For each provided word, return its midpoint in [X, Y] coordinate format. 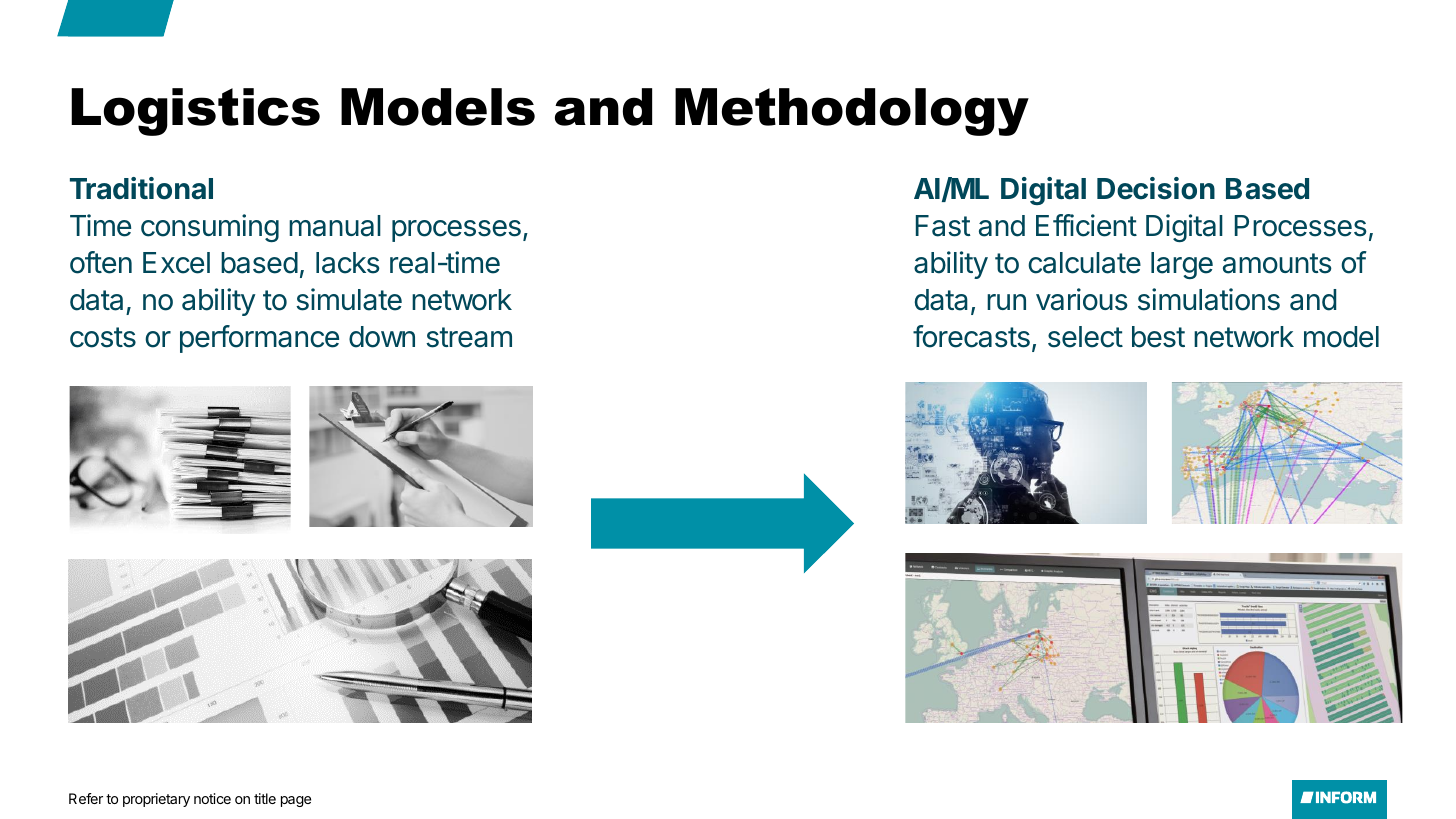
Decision [1156, 188]
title [265, 798]
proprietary [156, 800]
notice [212, 798]
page [296, 801]
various [1082, 299]
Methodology [852, 112]
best [1158, 337]
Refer [86, 798]
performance [259, 339]
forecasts [971, 336]
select [1085, 337]
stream [469, 337]
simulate [349, 299]
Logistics [195, 112]
